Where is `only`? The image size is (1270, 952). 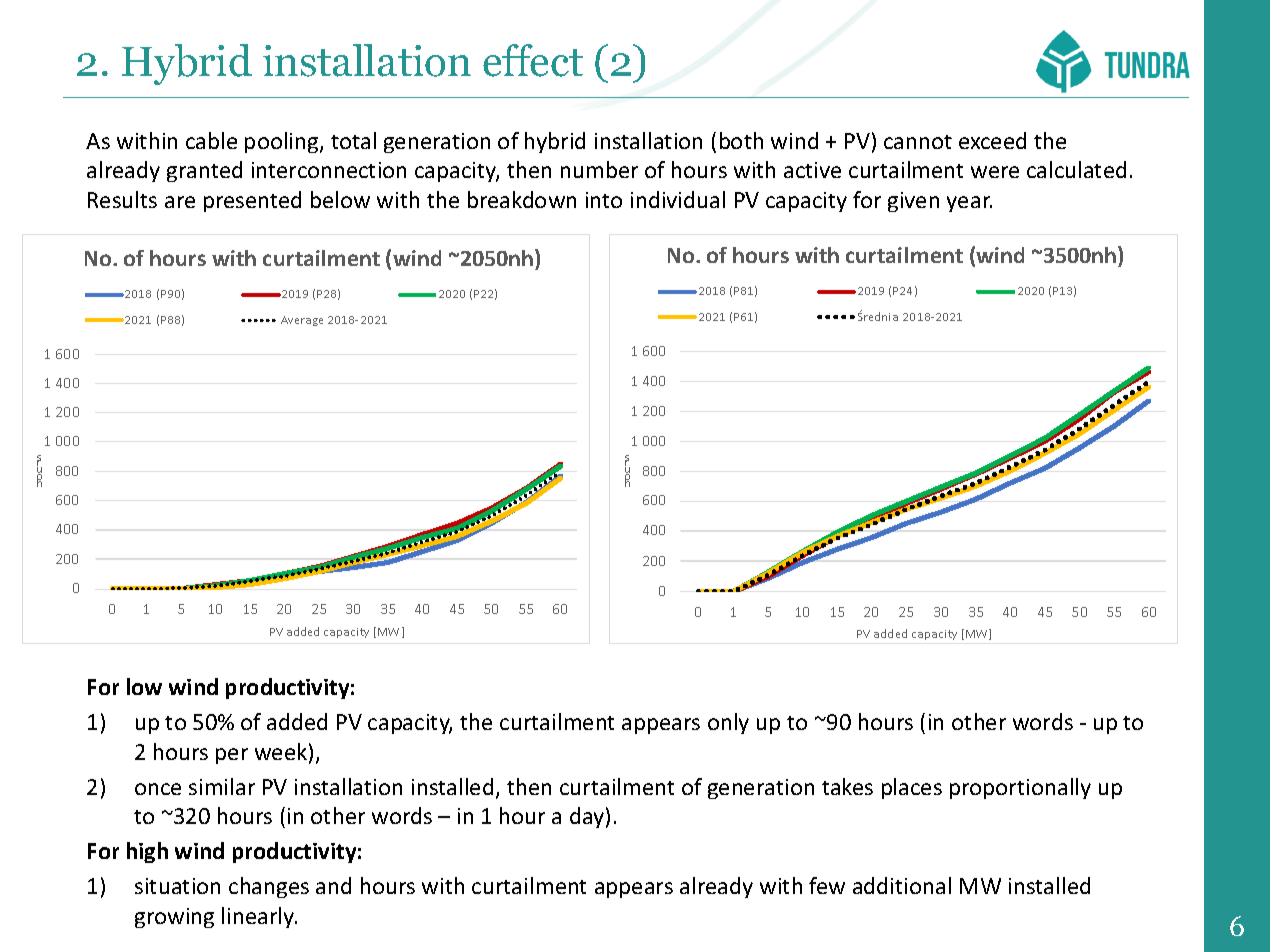 only is located at coordinates (728, 723).
